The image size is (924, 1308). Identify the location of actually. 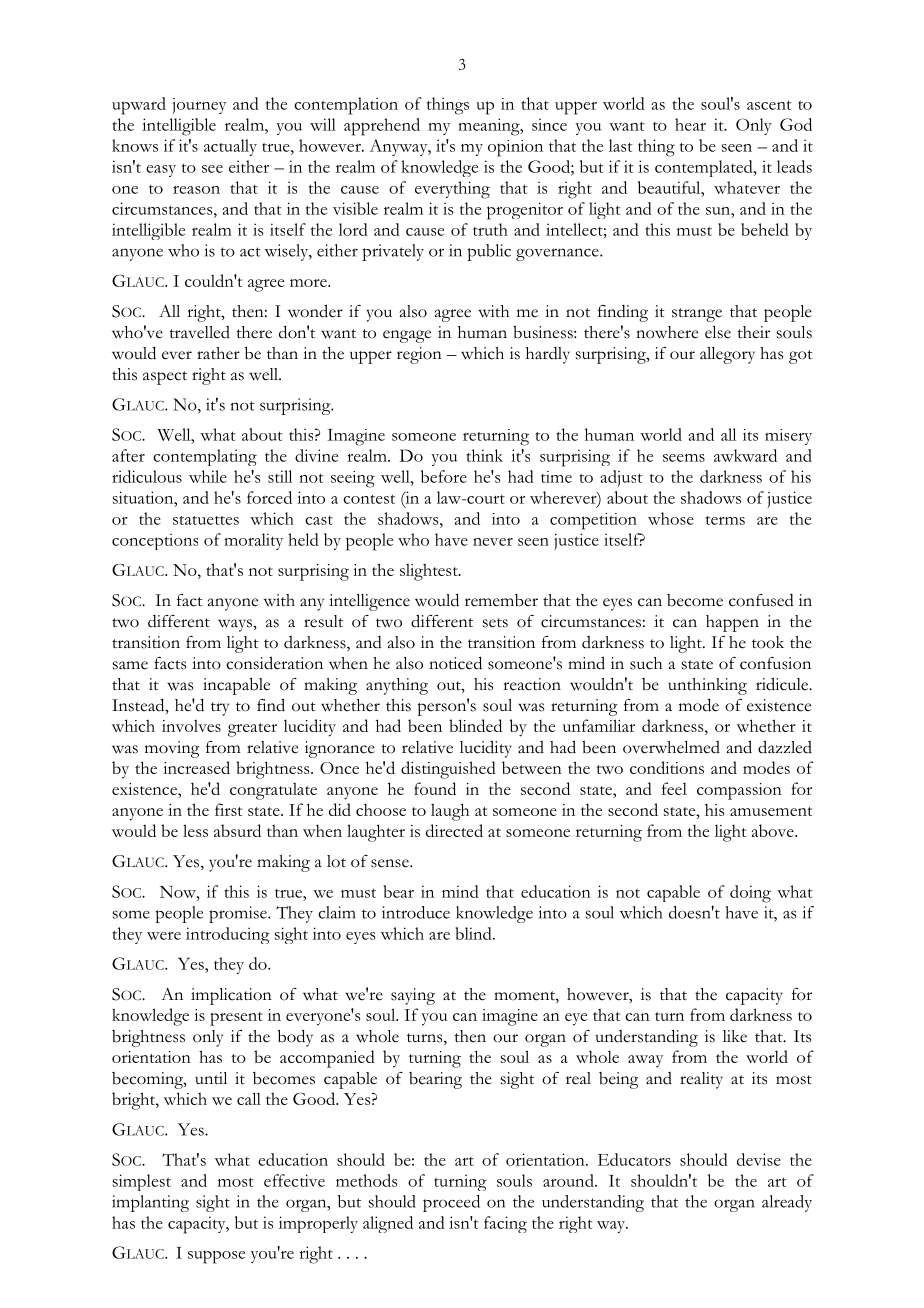
(230, 147).
